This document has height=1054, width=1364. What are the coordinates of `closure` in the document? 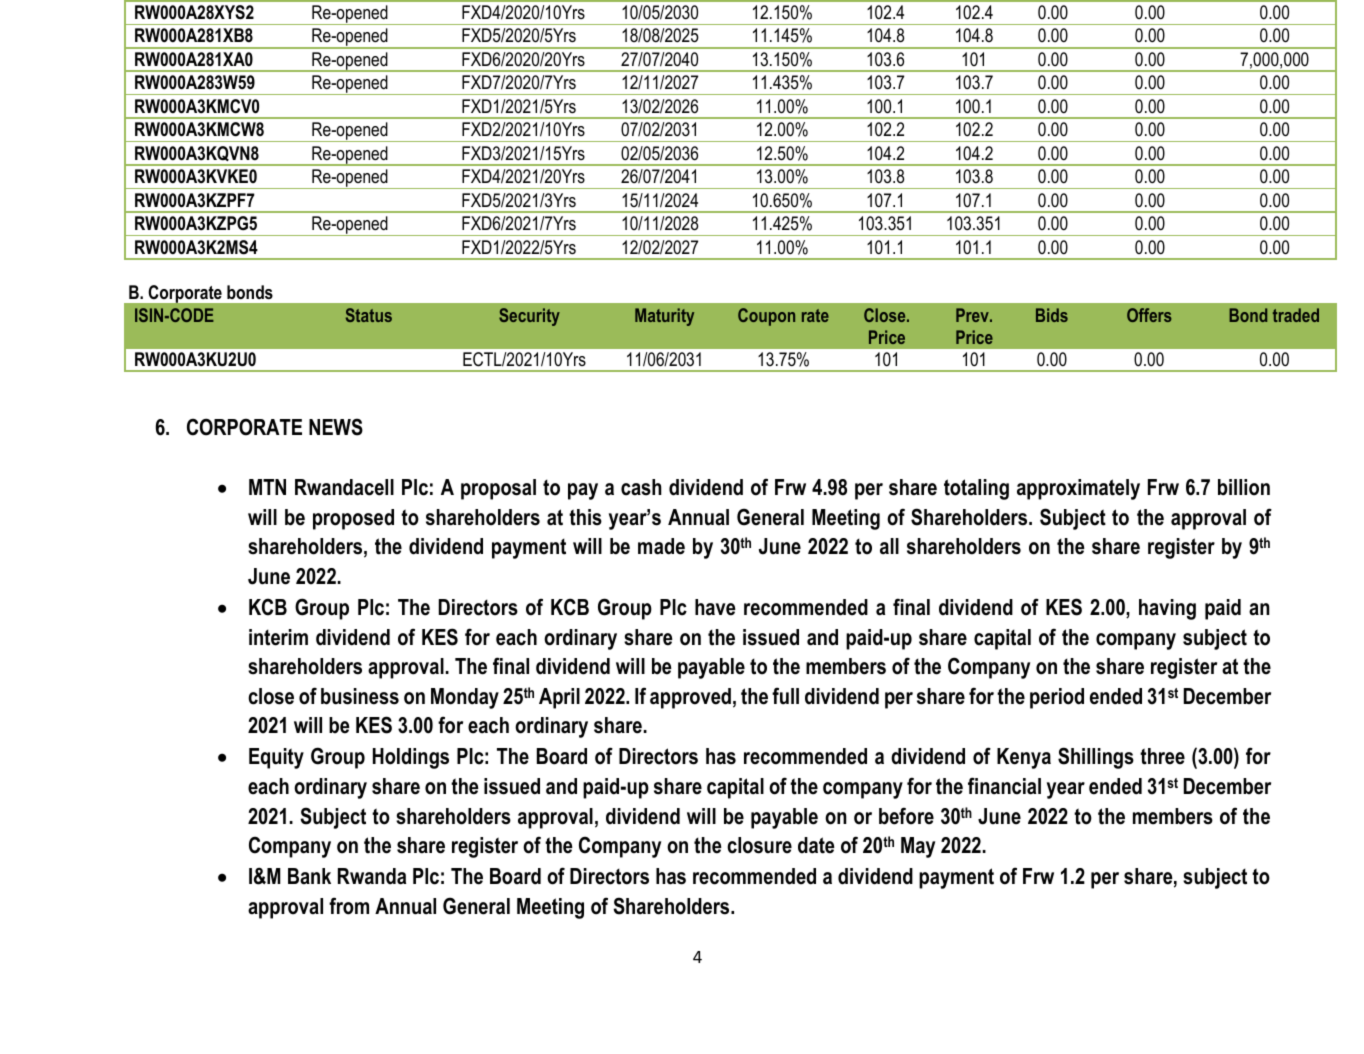 It's located at (759, 845).
